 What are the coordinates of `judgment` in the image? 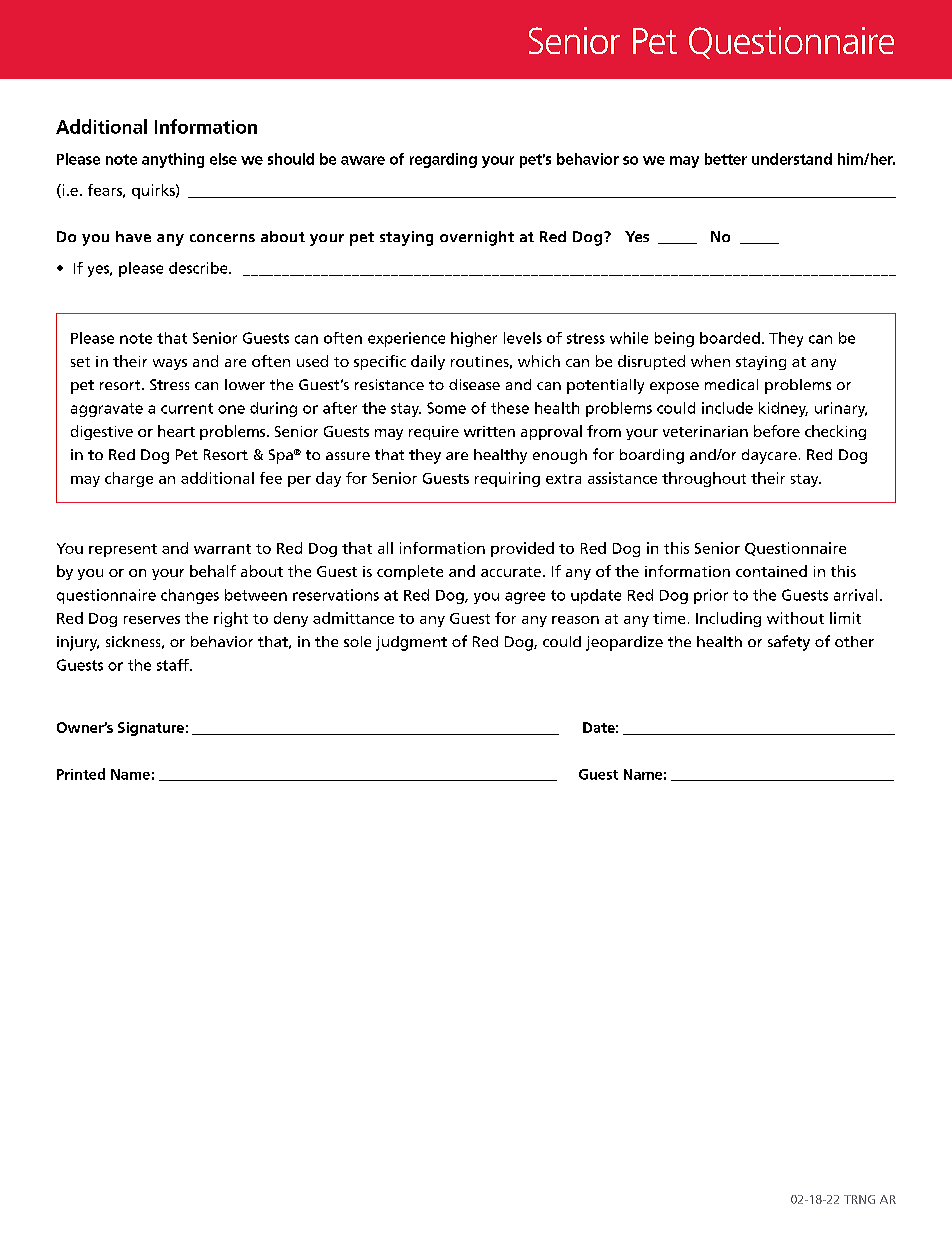 It's located at (411, 643).
